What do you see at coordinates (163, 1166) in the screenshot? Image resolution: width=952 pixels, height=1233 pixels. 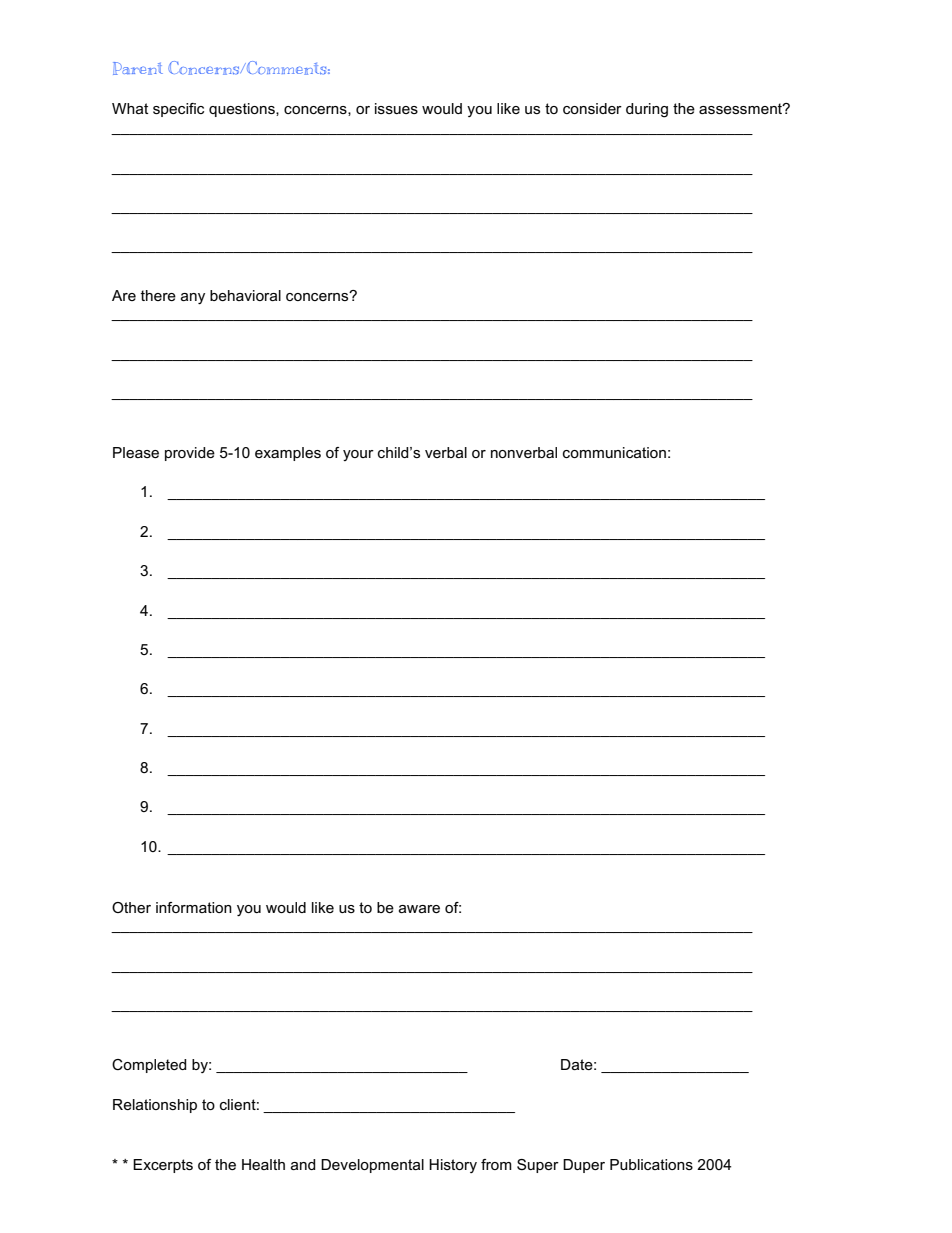 I see `Excerpts` at bounding box center [163, 1166].
